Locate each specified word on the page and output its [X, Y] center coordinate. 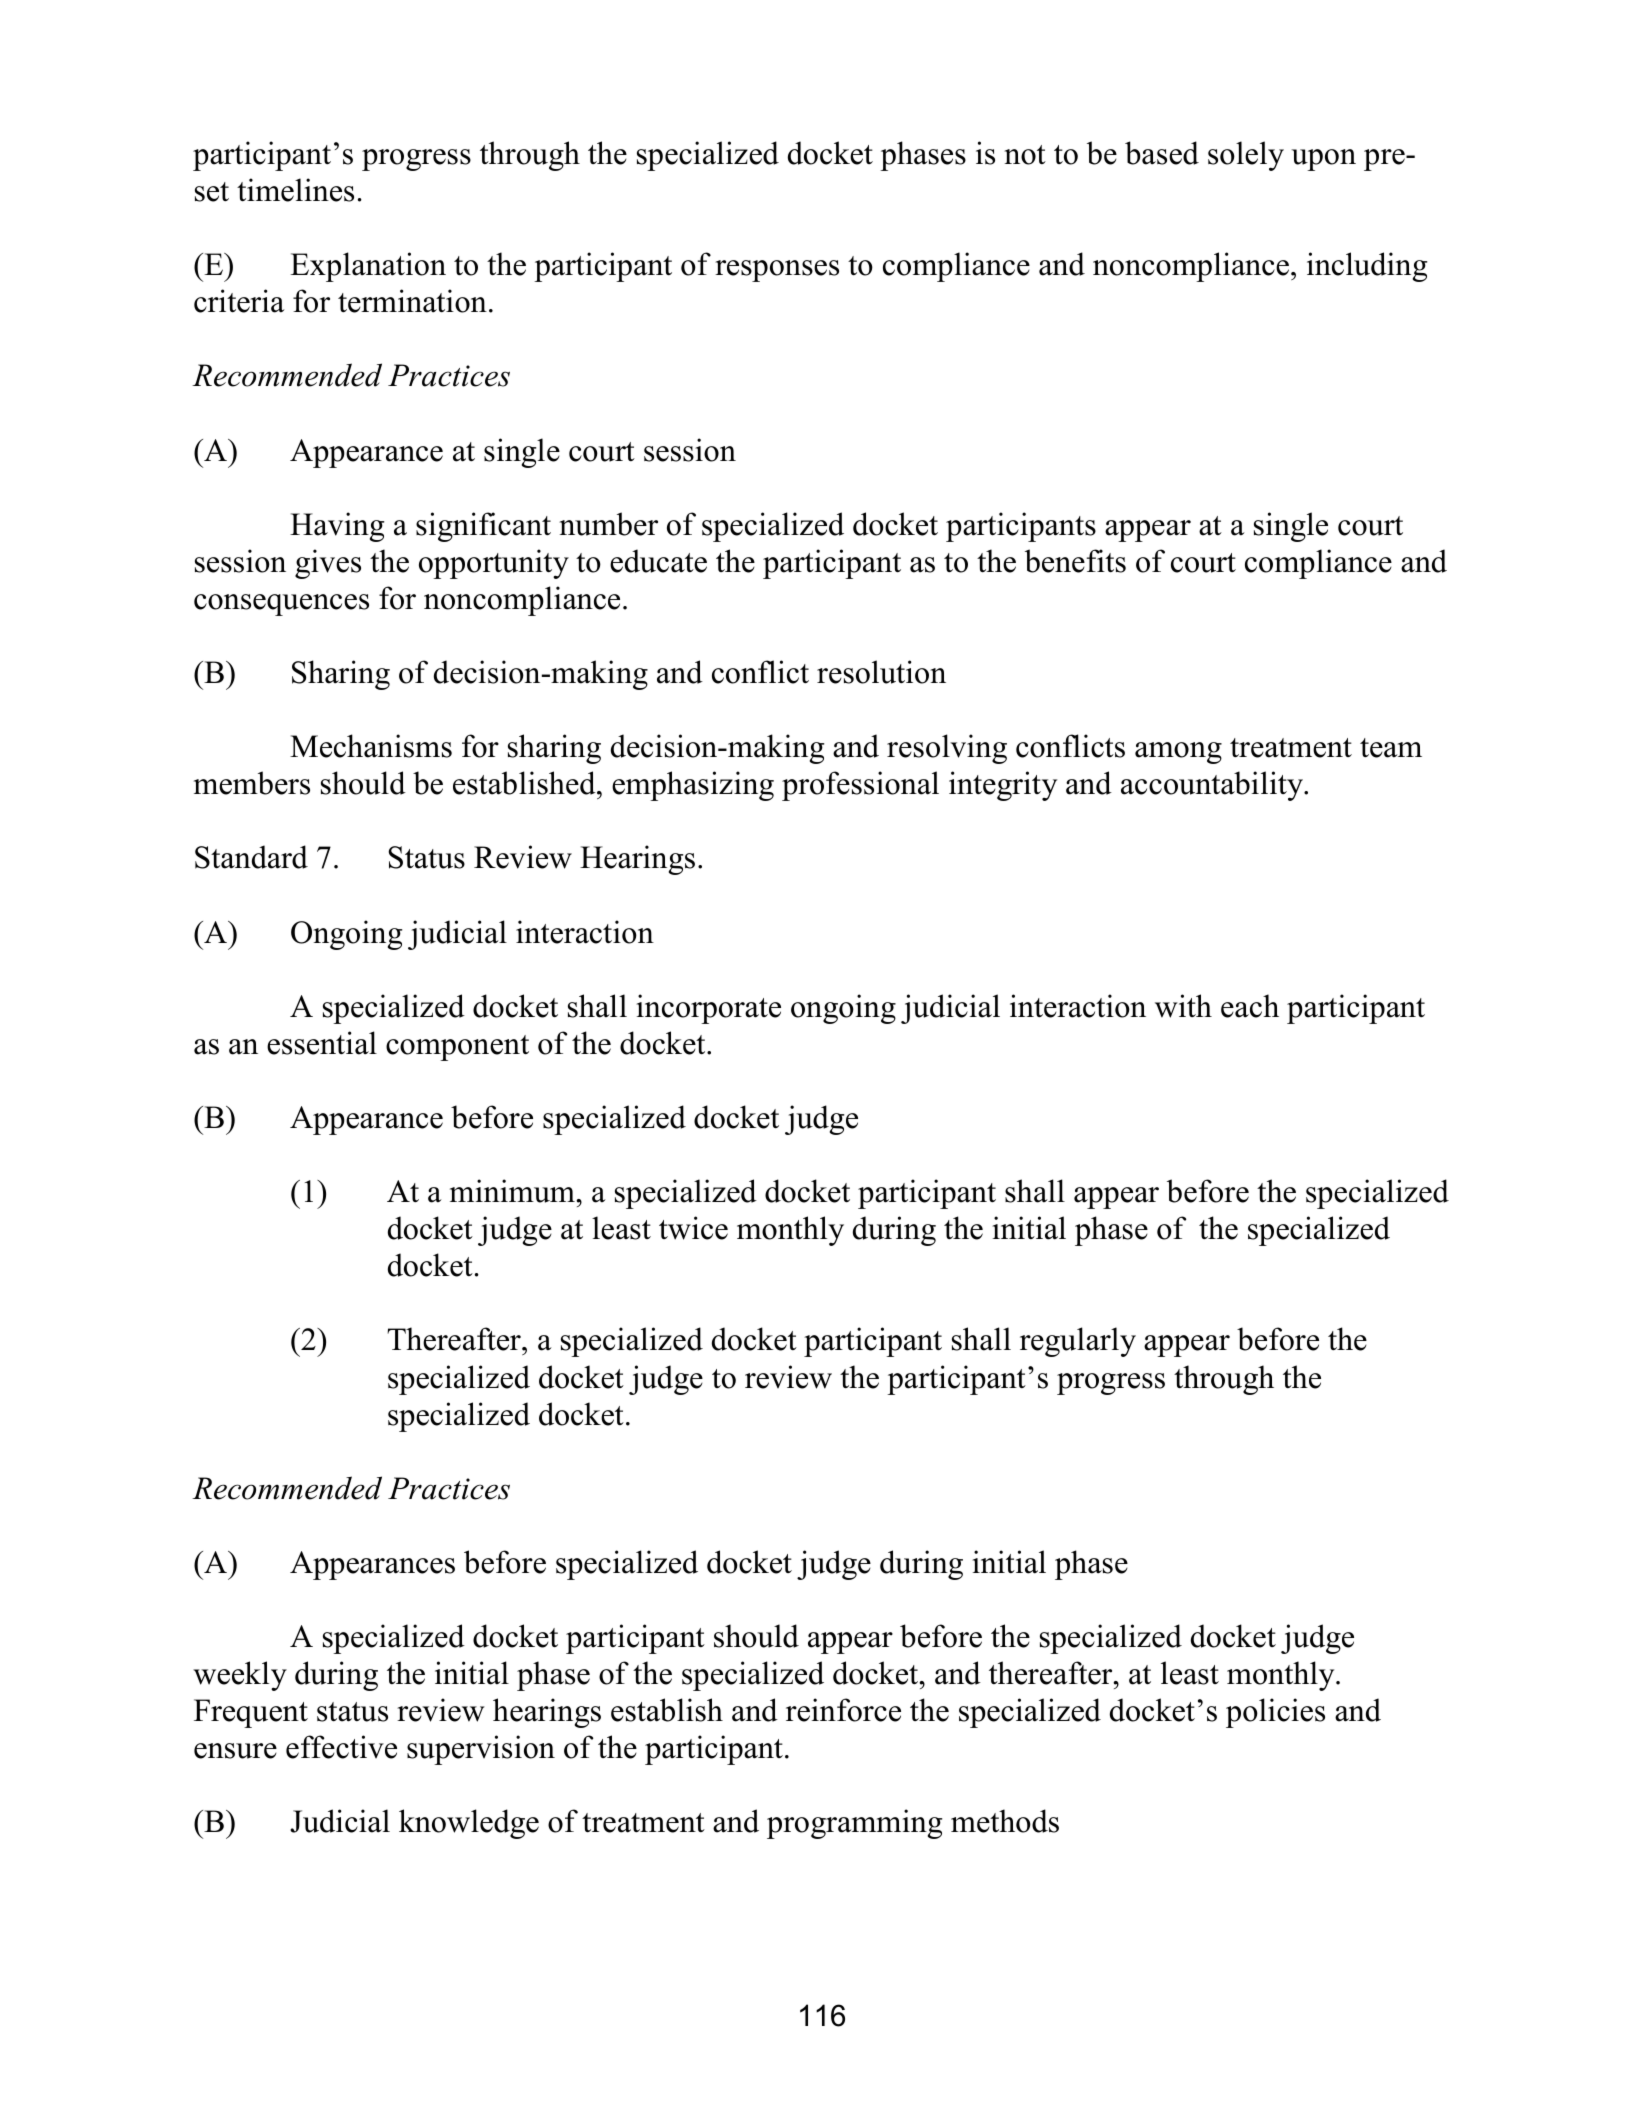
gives [328, 564]
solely [1246, 156]
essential [322, 1043]
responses [777, 271]
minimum [513, 1191]
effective [341, 1747]
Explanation [368, 267]
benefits [1075, 561]
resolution [881, 672]
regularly [1078, 1342]
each [1250, 1006]
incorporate [708, 1009]
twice [693, 1228]
